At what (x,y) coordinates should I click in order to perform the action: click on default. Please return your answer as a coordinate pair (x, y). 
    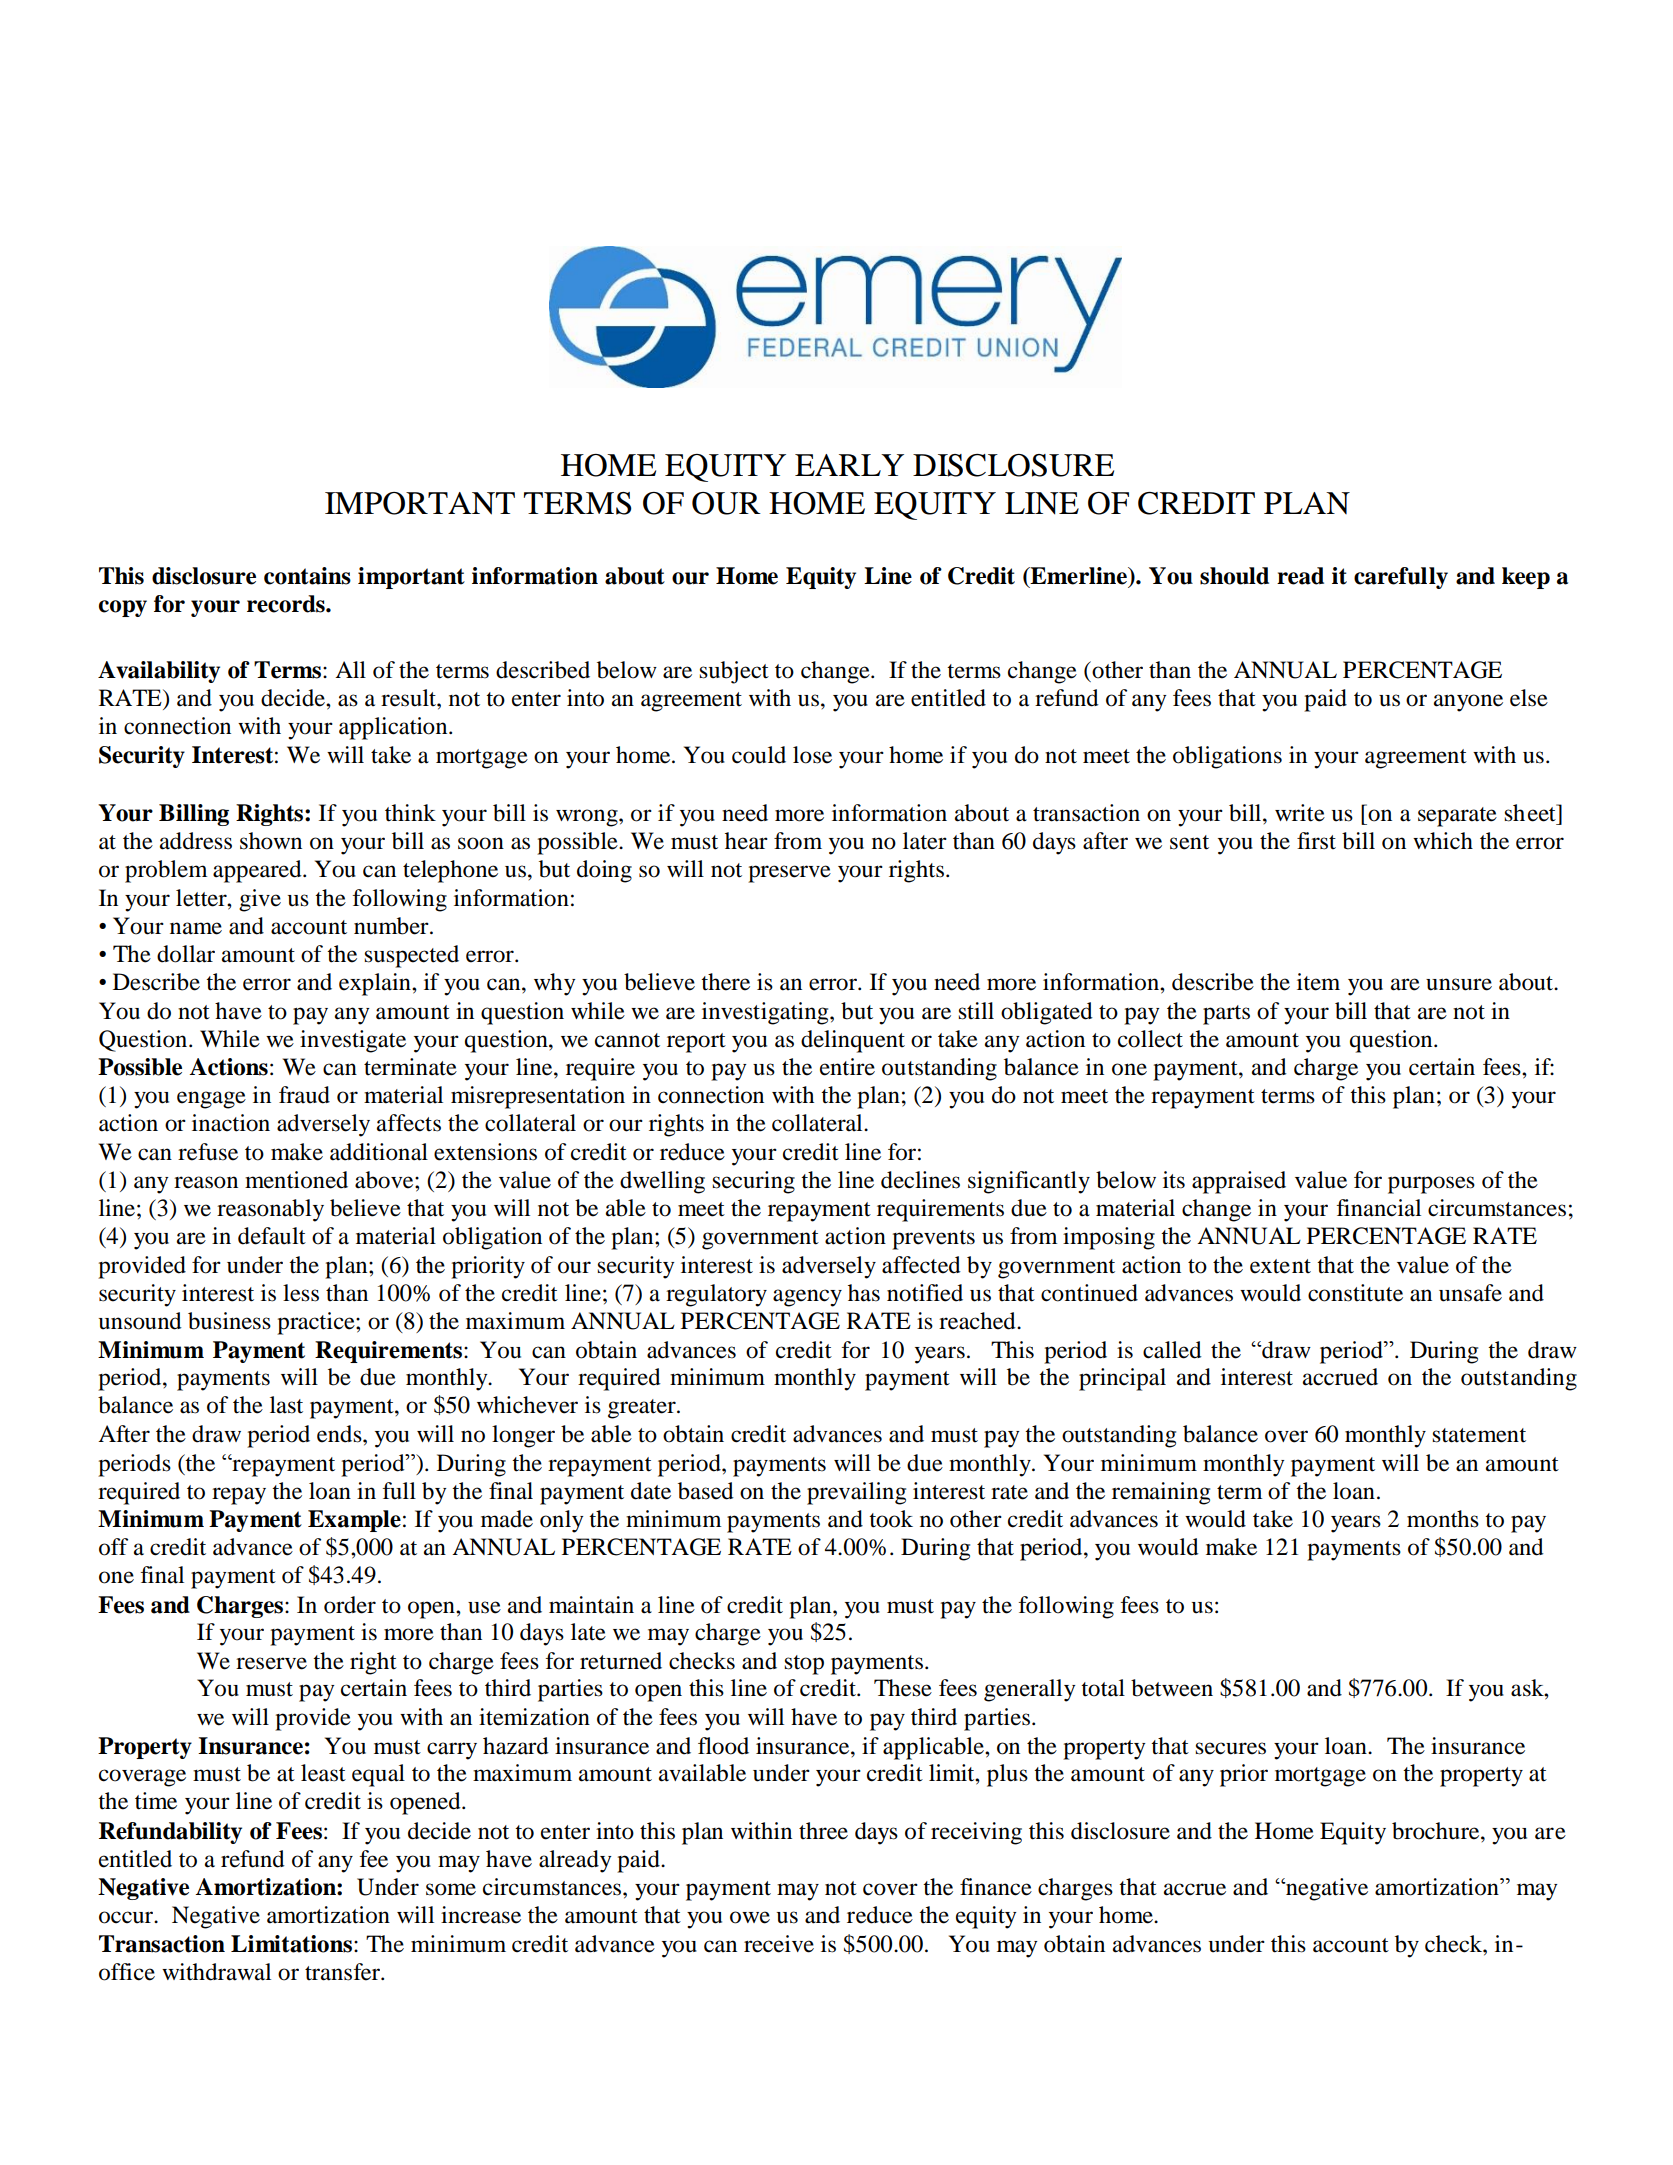
    Looking at the image, I should click on (272, 1236).
